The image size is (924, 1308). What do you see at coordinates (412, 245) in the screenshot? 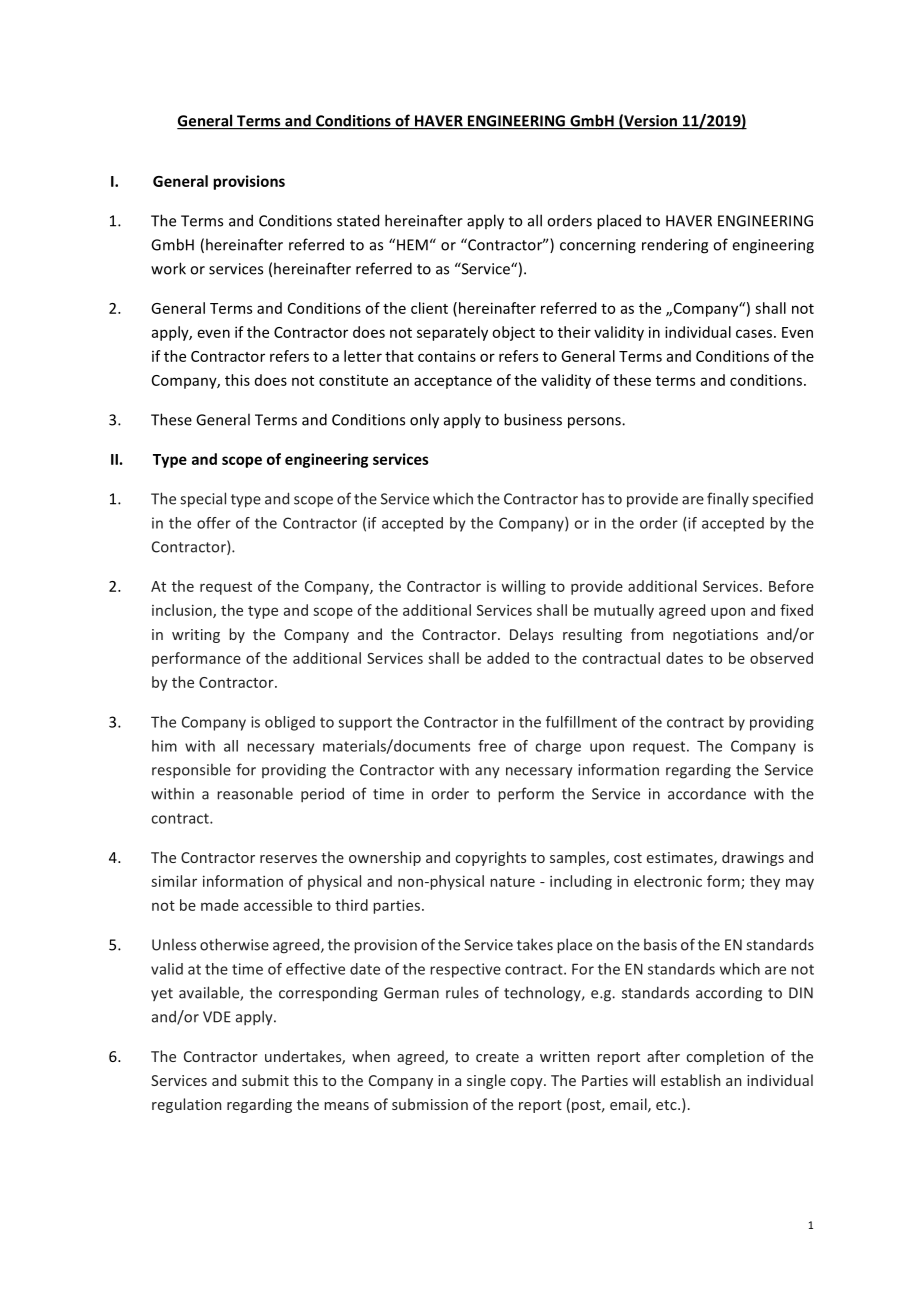
I see `HEM` at bounding box center [412, 245].
